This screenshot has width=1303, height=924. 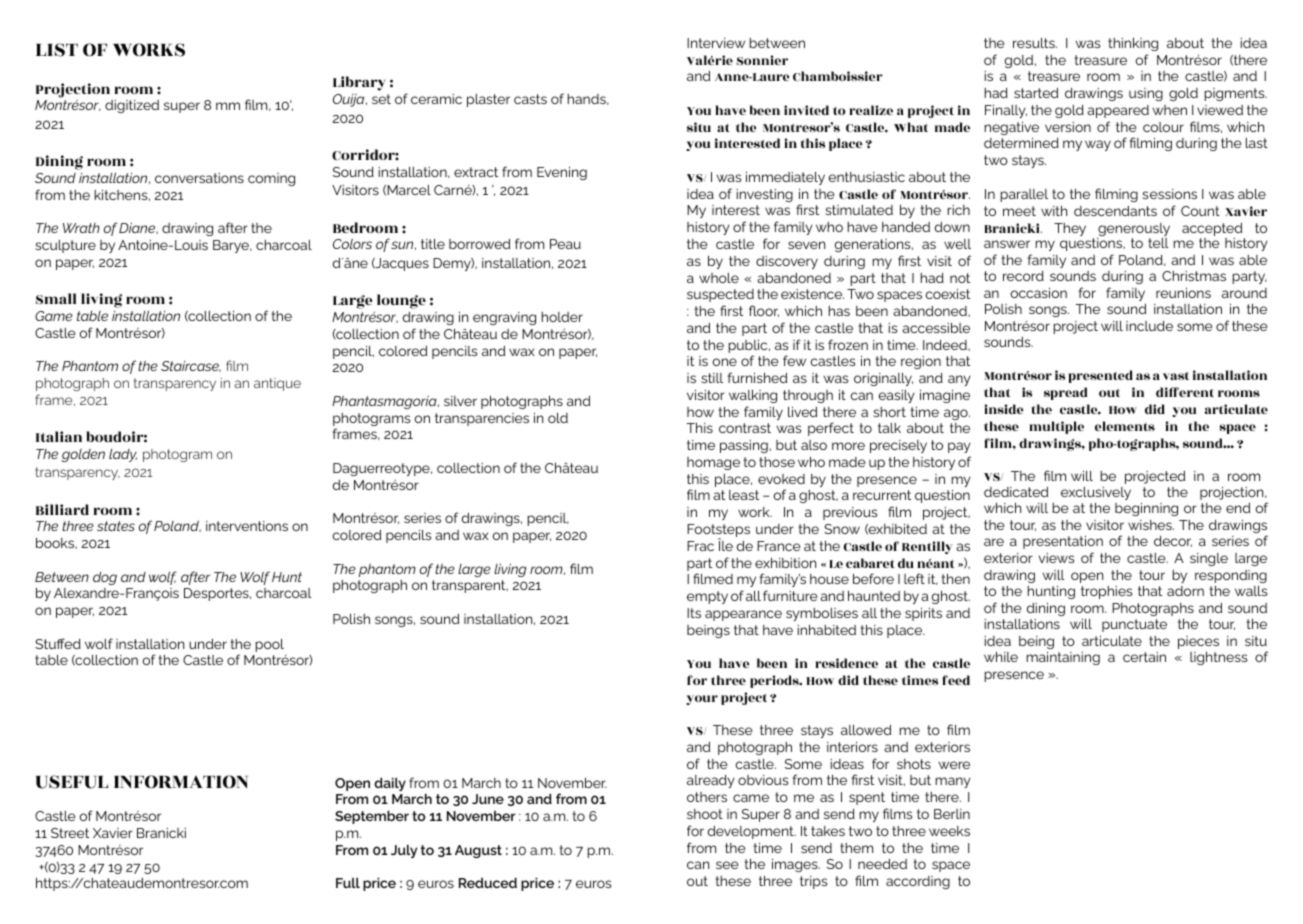 I want to click on your, so click(x=702, y=700).
